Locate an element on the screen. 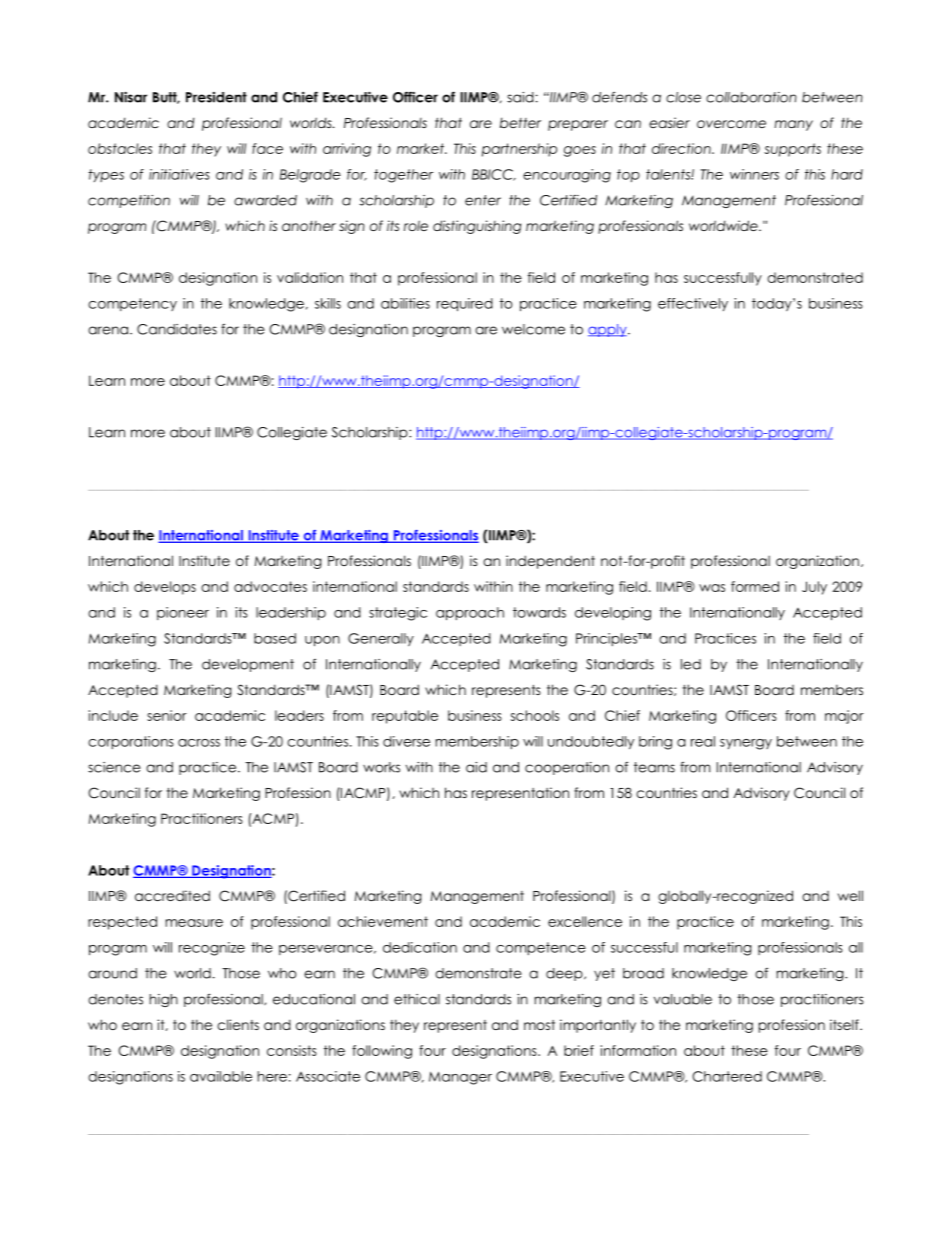 This screenshot has width=952, height=1233. approach is located at coordinates (470, 614).
